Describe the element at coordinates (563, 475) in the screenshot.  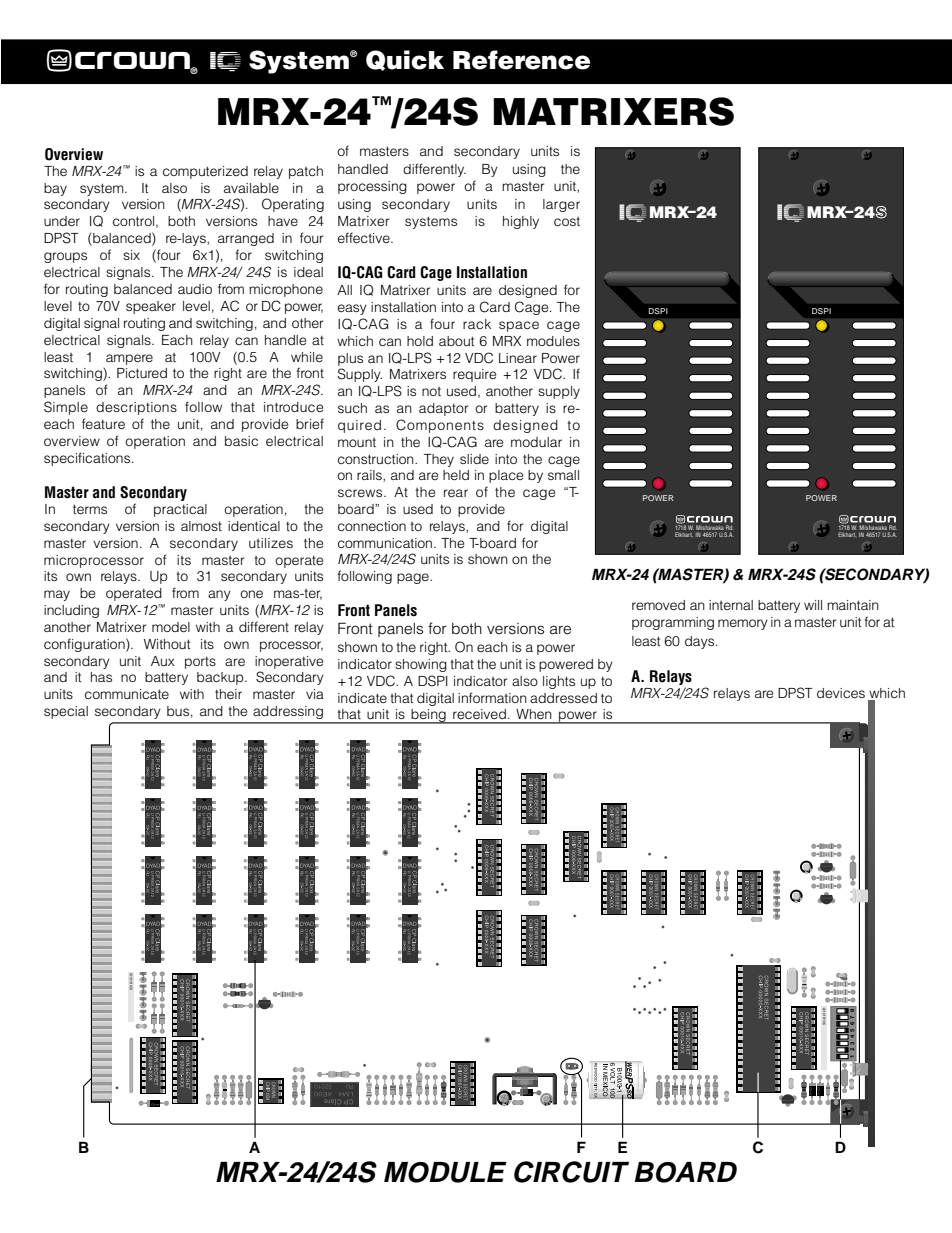
I see `small` at that location.
